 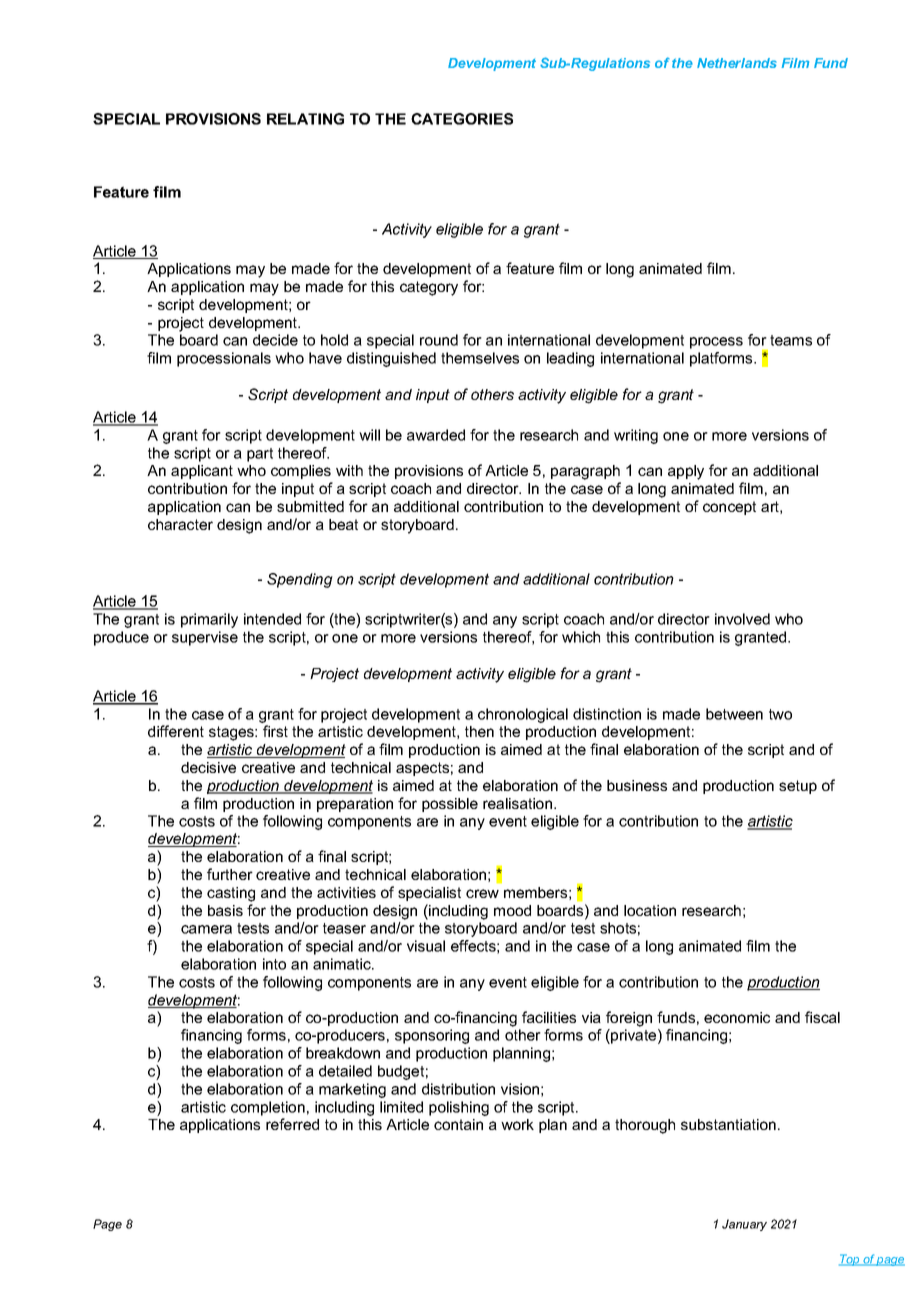 I want to click on referred, so click(x=292, y=1124).
